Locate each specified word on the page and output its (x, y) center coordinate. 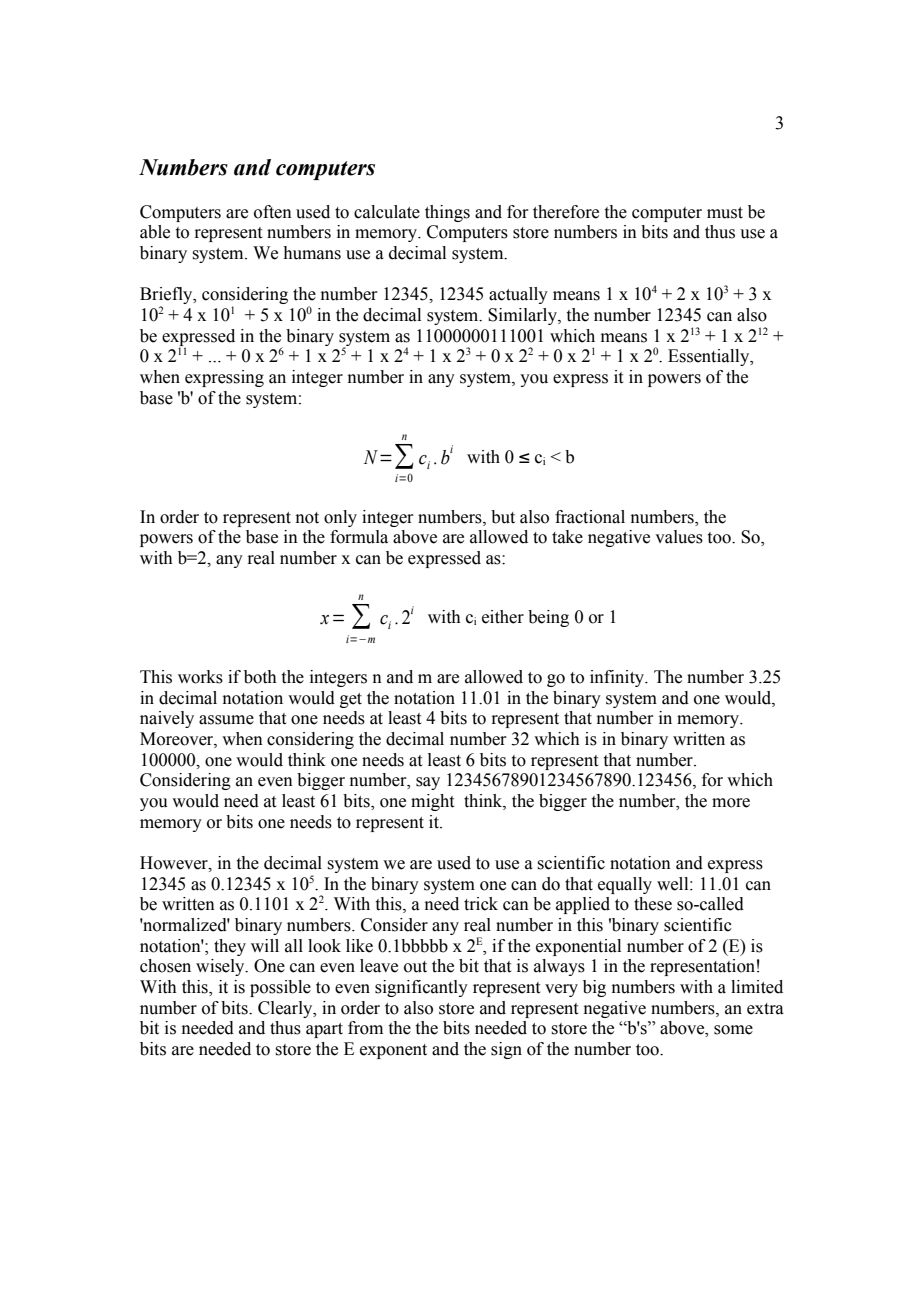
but (503, 517)
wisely (221, 967)
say (428, 783)
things (447, 213)
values (679, 537)
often (273, 212)
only (340, 518)
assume (226, 720)
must (725, 213)
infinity (618, 678)
